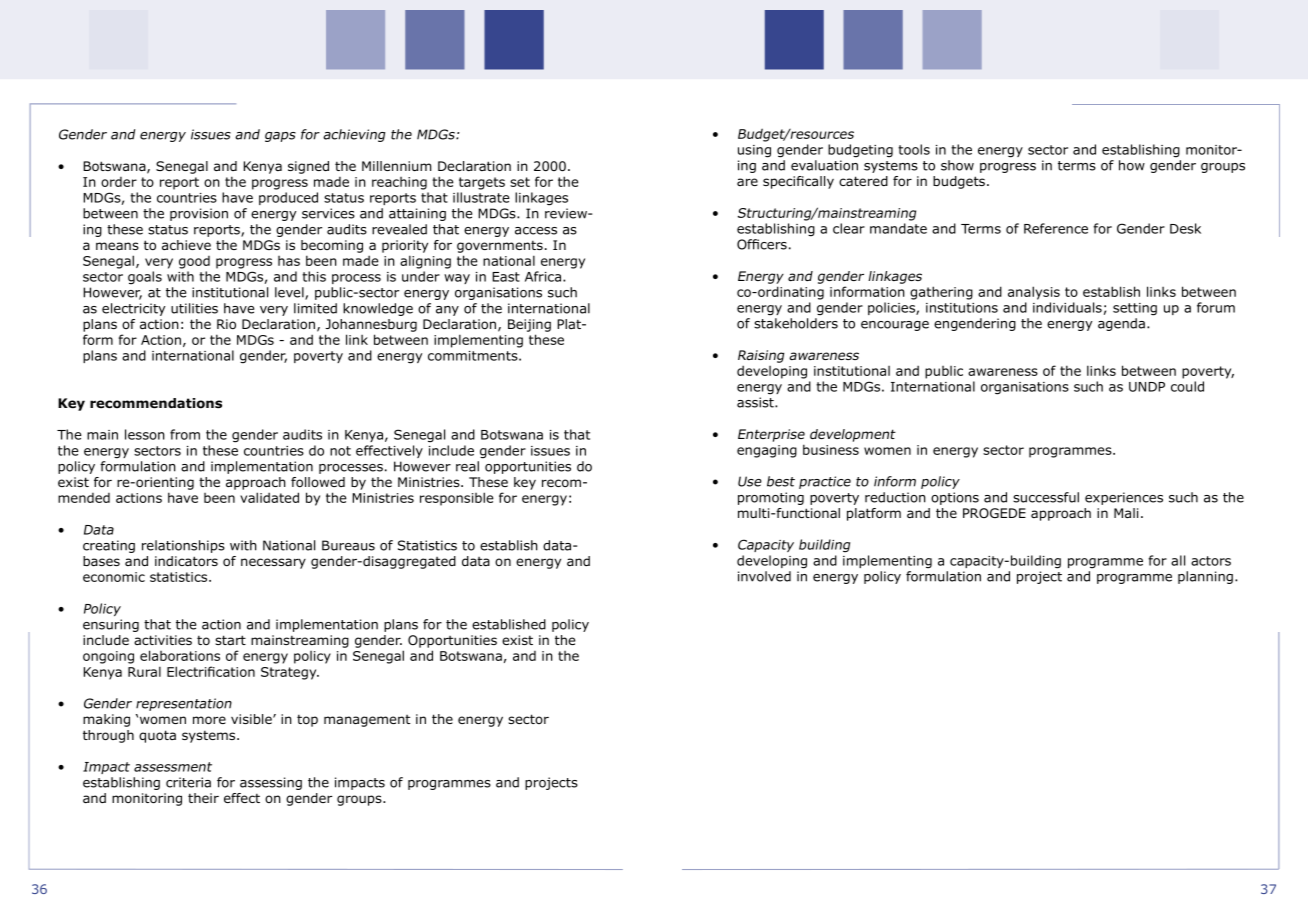 This screenshot has width=1308, height=924. Describe the element at coordinates (318, 482) in the screenshot. I see `followed` at that location.
